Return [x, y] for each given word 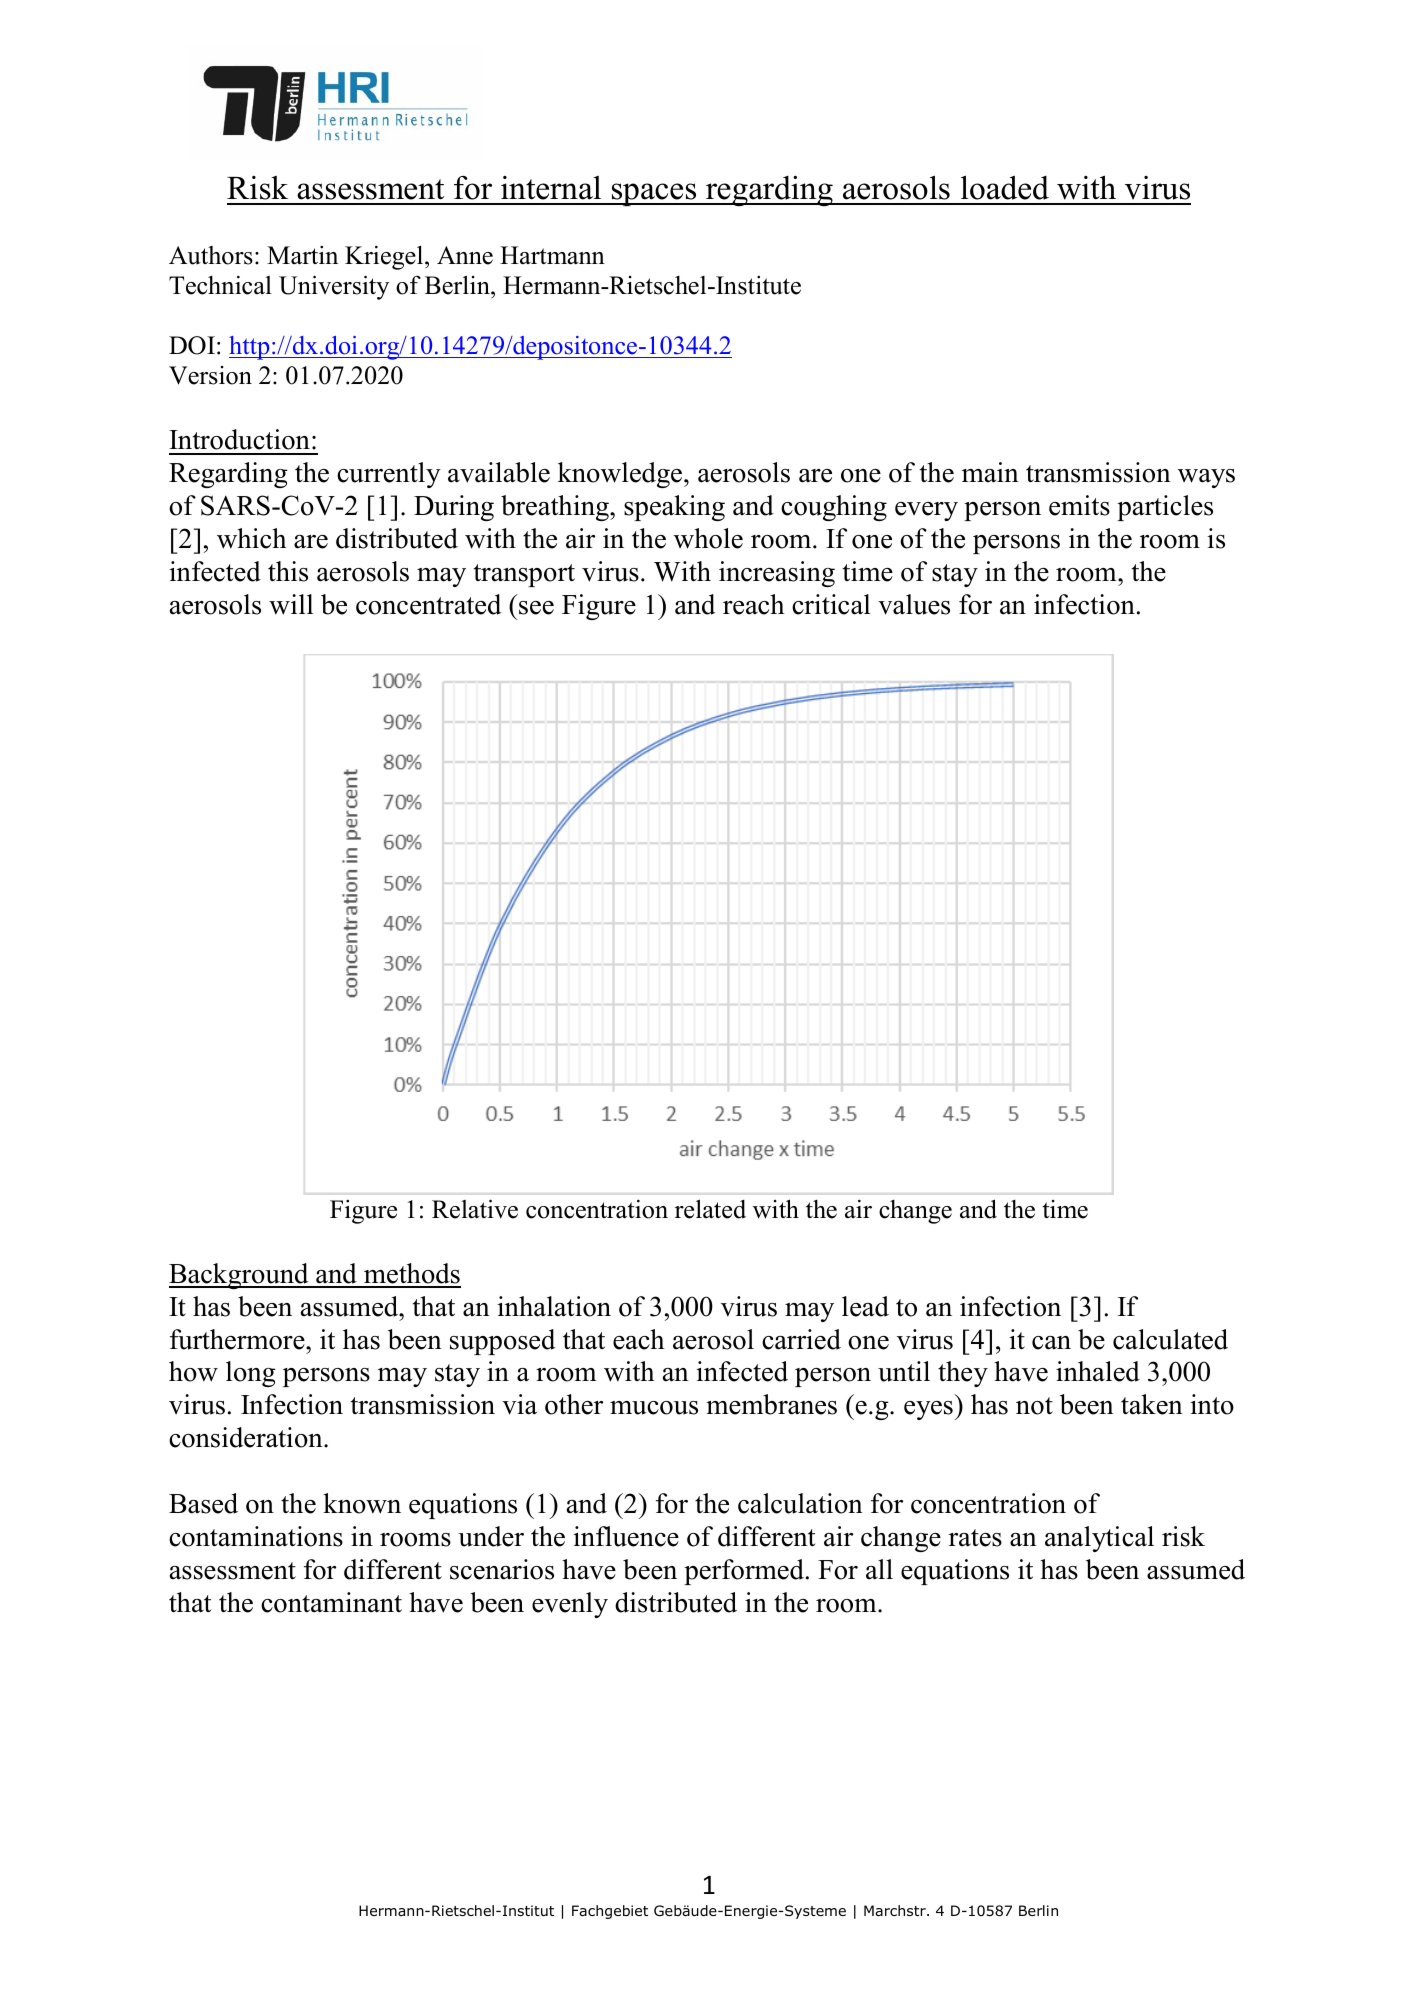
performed [744, 1572]
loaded [1005, 187]
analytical [1099, 1539]
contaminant [331, 1602]
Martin [302, 255]
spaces [654, 194]
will [291, 604]
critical [831, 604]
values [914, 604]
